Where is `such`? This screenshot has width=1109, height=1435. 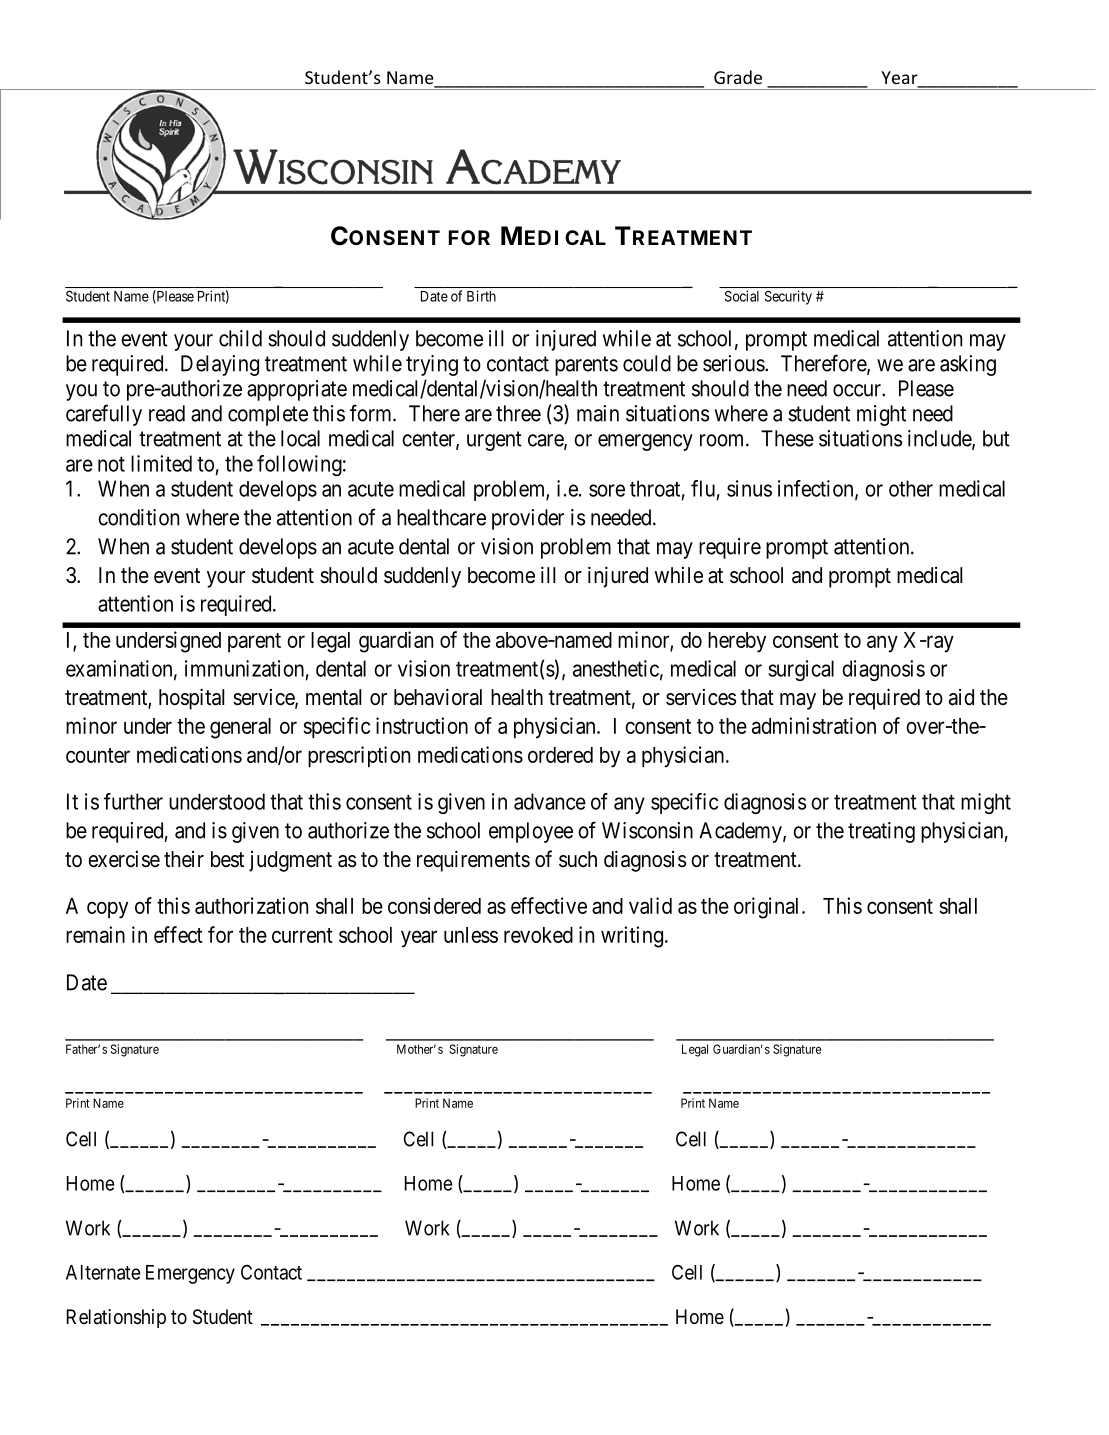
such is located at coordinates (578, 859).
